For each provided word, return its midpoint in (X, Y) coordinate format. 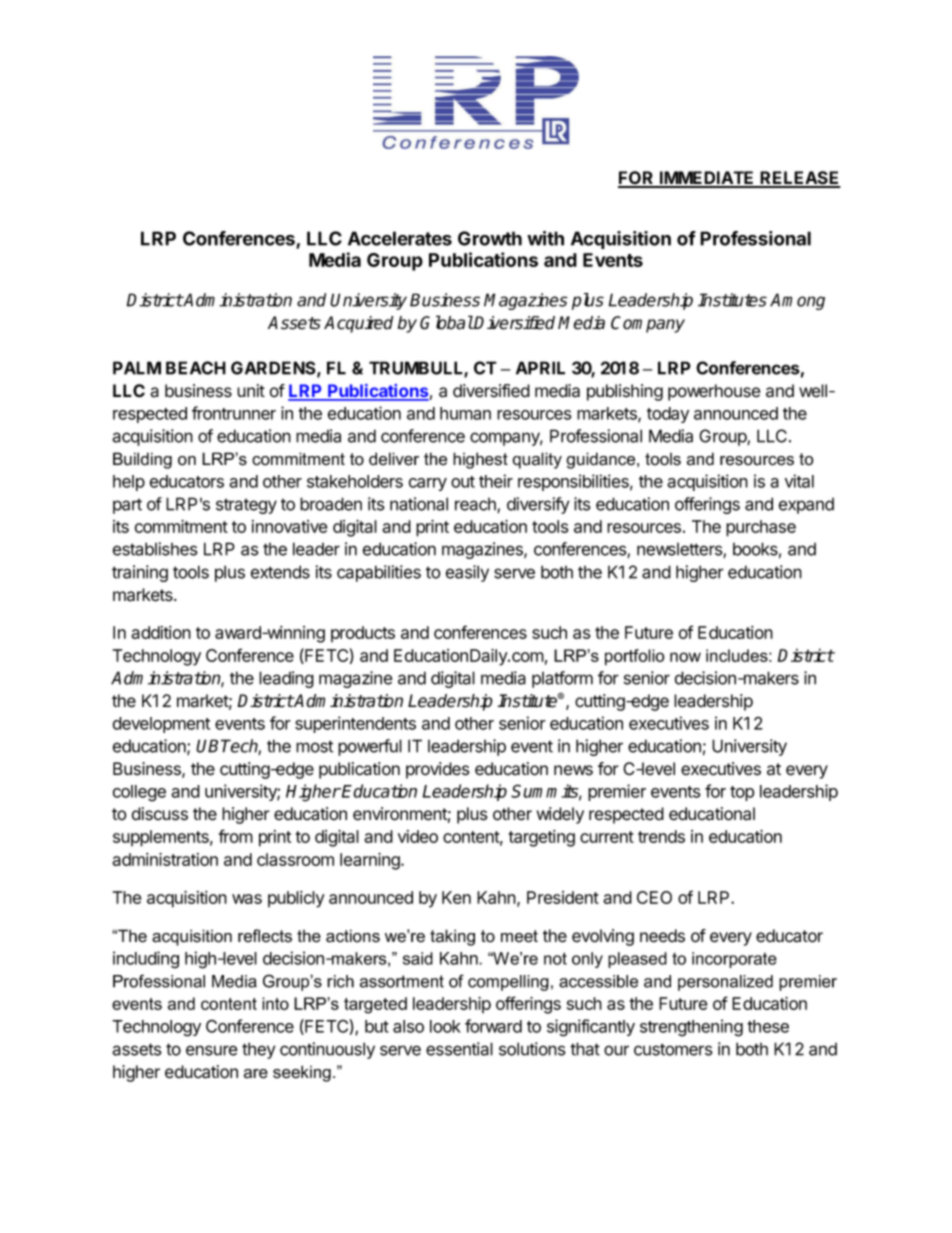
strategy (246, 506)
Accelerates (400, 238)
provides (438, 770)
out (463, 482)
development (161, 725)
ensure (212, 1050)
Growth (490, 238)
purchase (761, 528)
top (742, 793)
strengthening (691, 1028)
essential (459, 1049)
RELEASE (799, 179)
